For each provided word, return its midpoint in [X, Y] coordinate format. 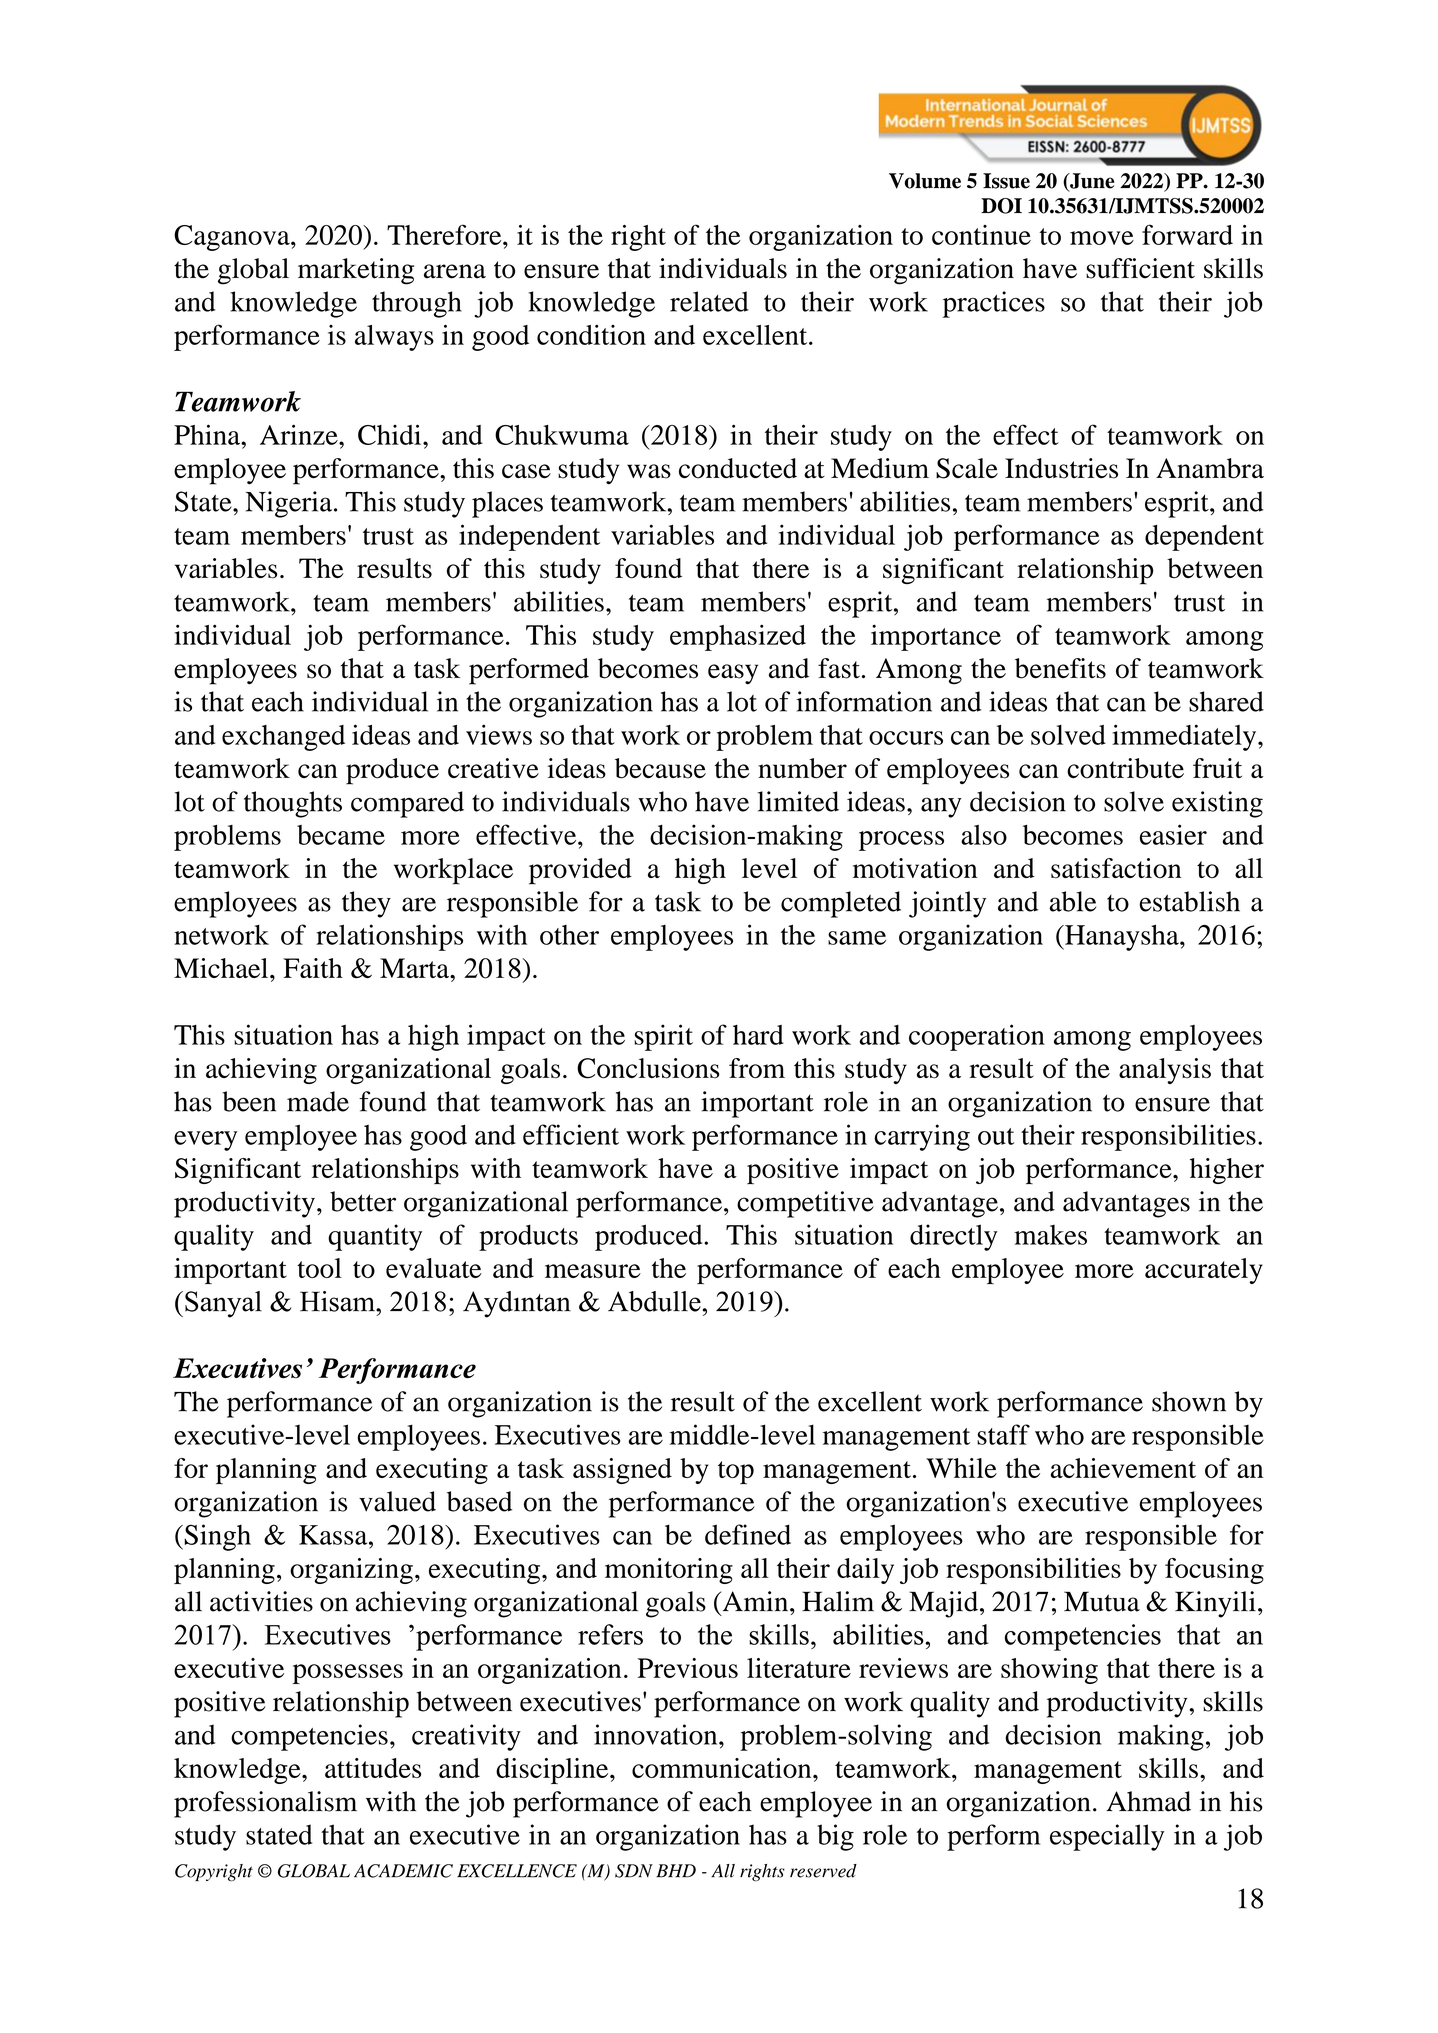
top [736, 1472]
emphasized [738, 637]
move [1102, 238]
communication [723, 1768]
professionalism [265, 1804]
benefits [1060, 668]
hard [758, 1035]
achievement [1123, 1468]
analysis [1165, 1071]
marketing [356, 271]
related [709, 301]
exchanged [283, 738]
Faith [313, 968]
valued [397, 1501]
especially [1107, 1837]
